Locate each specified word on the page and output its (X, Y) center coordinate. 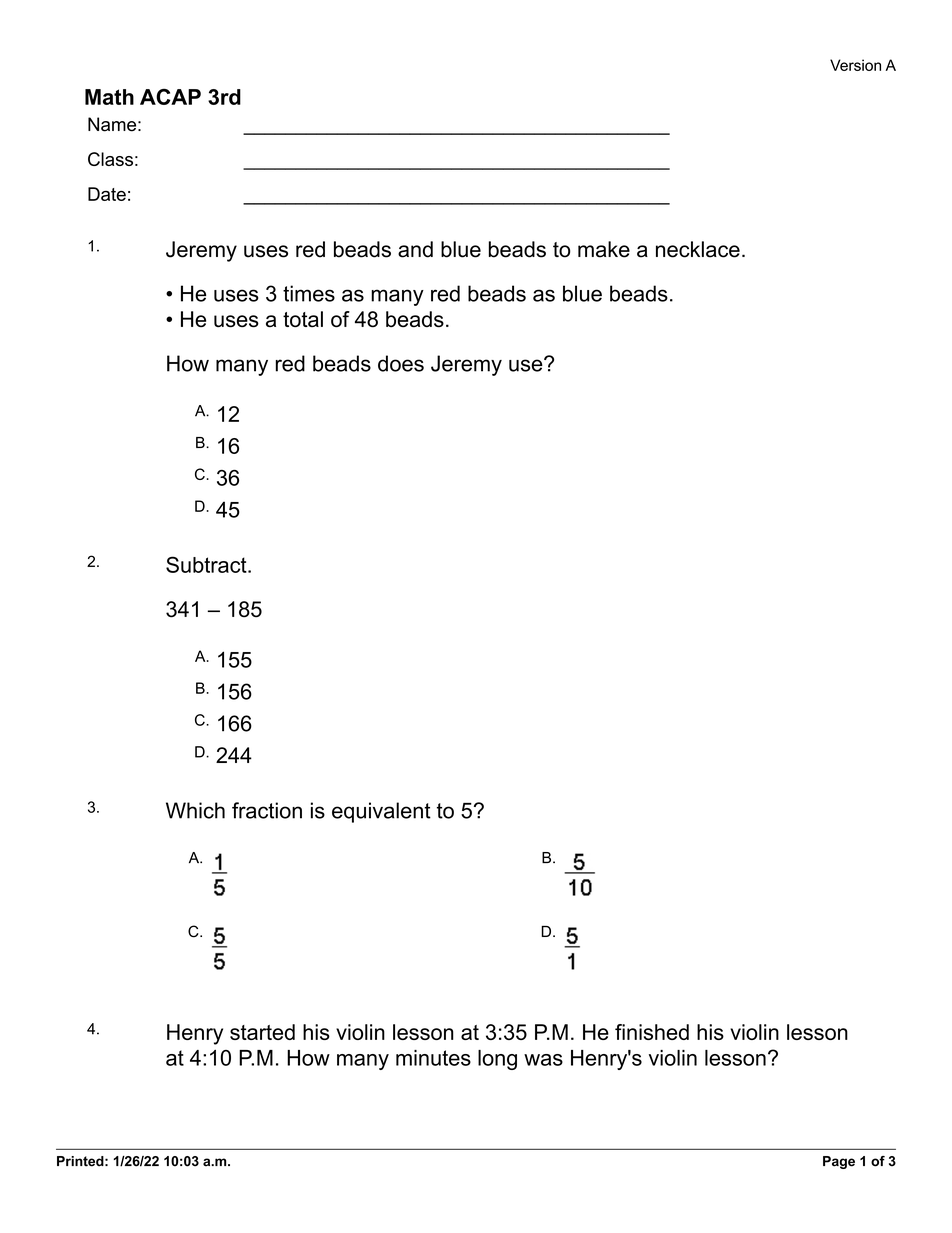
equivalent (381, 812)
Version (855, 65)
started (262, 1032)
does (401, 363)
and (415, 249)
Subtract (207, 564)
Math (109, 97)
